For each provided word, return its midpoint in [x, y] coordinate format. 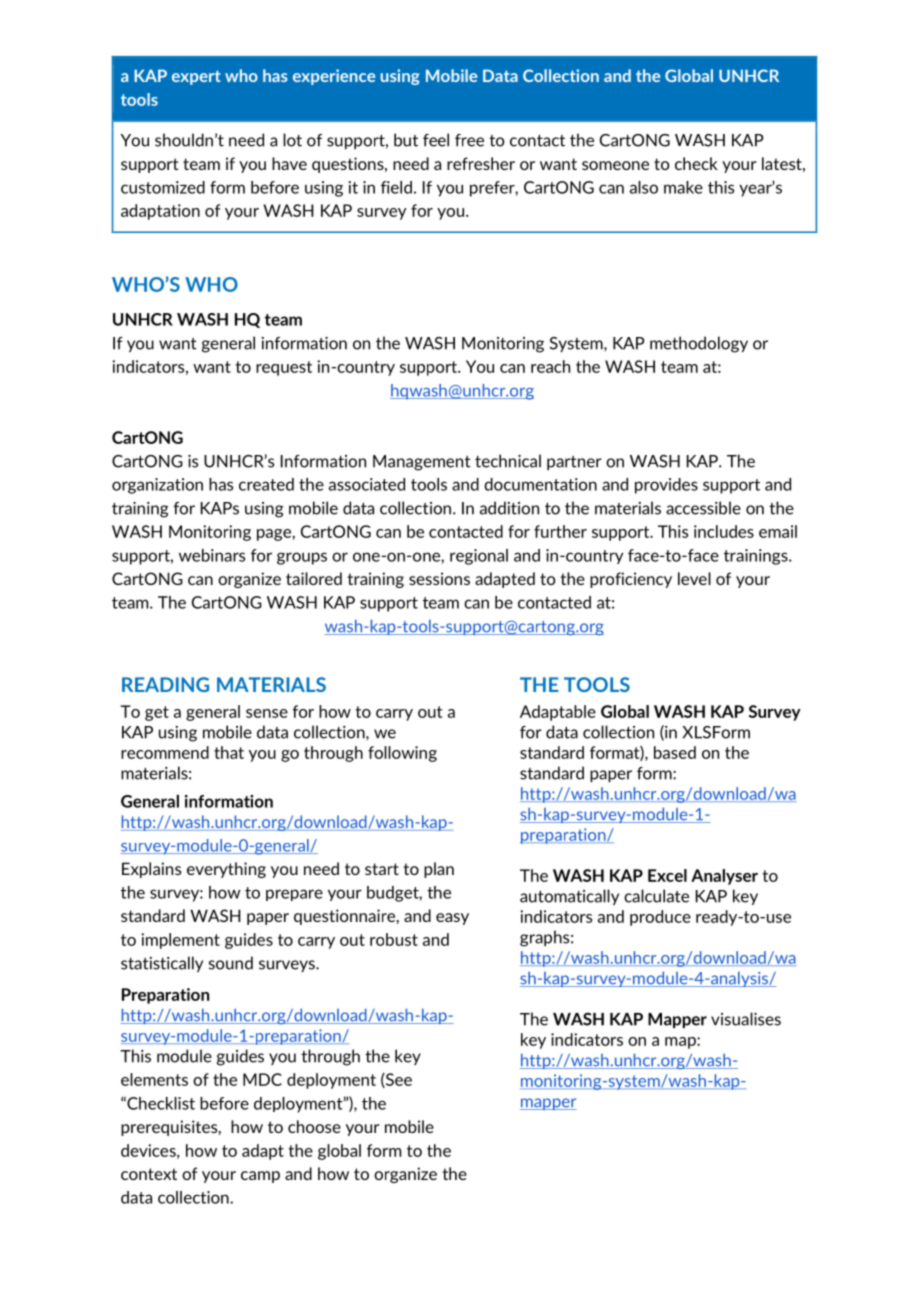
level [694, 578]
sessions [439, 578]
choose [314, 1126]
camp [260, 1177]
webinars [212, 555]
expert [196, 77]
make [683, 187]
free [469, 140]
